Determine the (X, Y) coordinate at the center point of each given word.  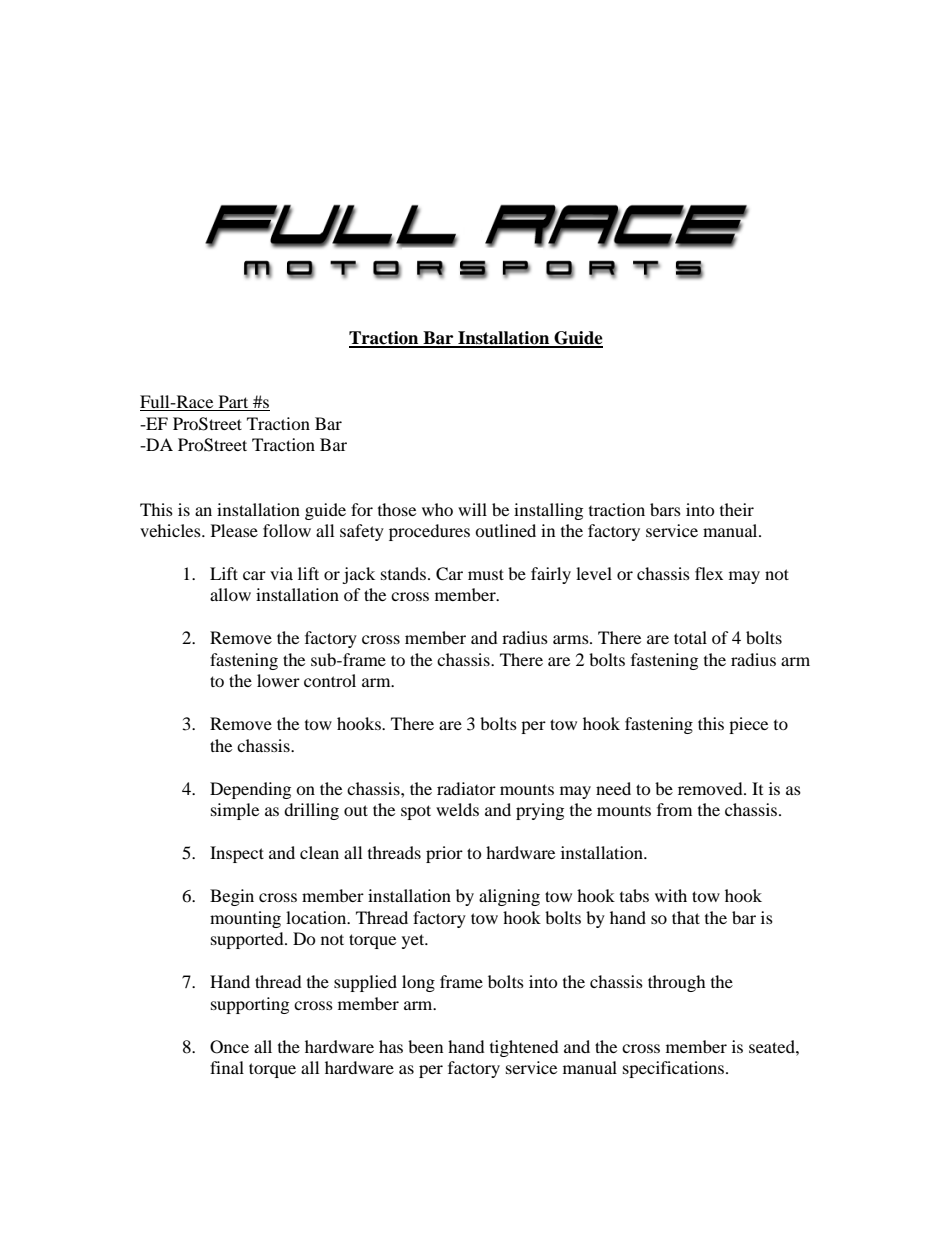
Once (229, 1047)
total (690, 637)
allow (230, 594)
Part (233, 403)
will (472, 509)
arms (572, 639)
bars (665, 509)
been (425, 1046)
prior (444, 854)
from (674, 809)
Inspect (237, 854)
